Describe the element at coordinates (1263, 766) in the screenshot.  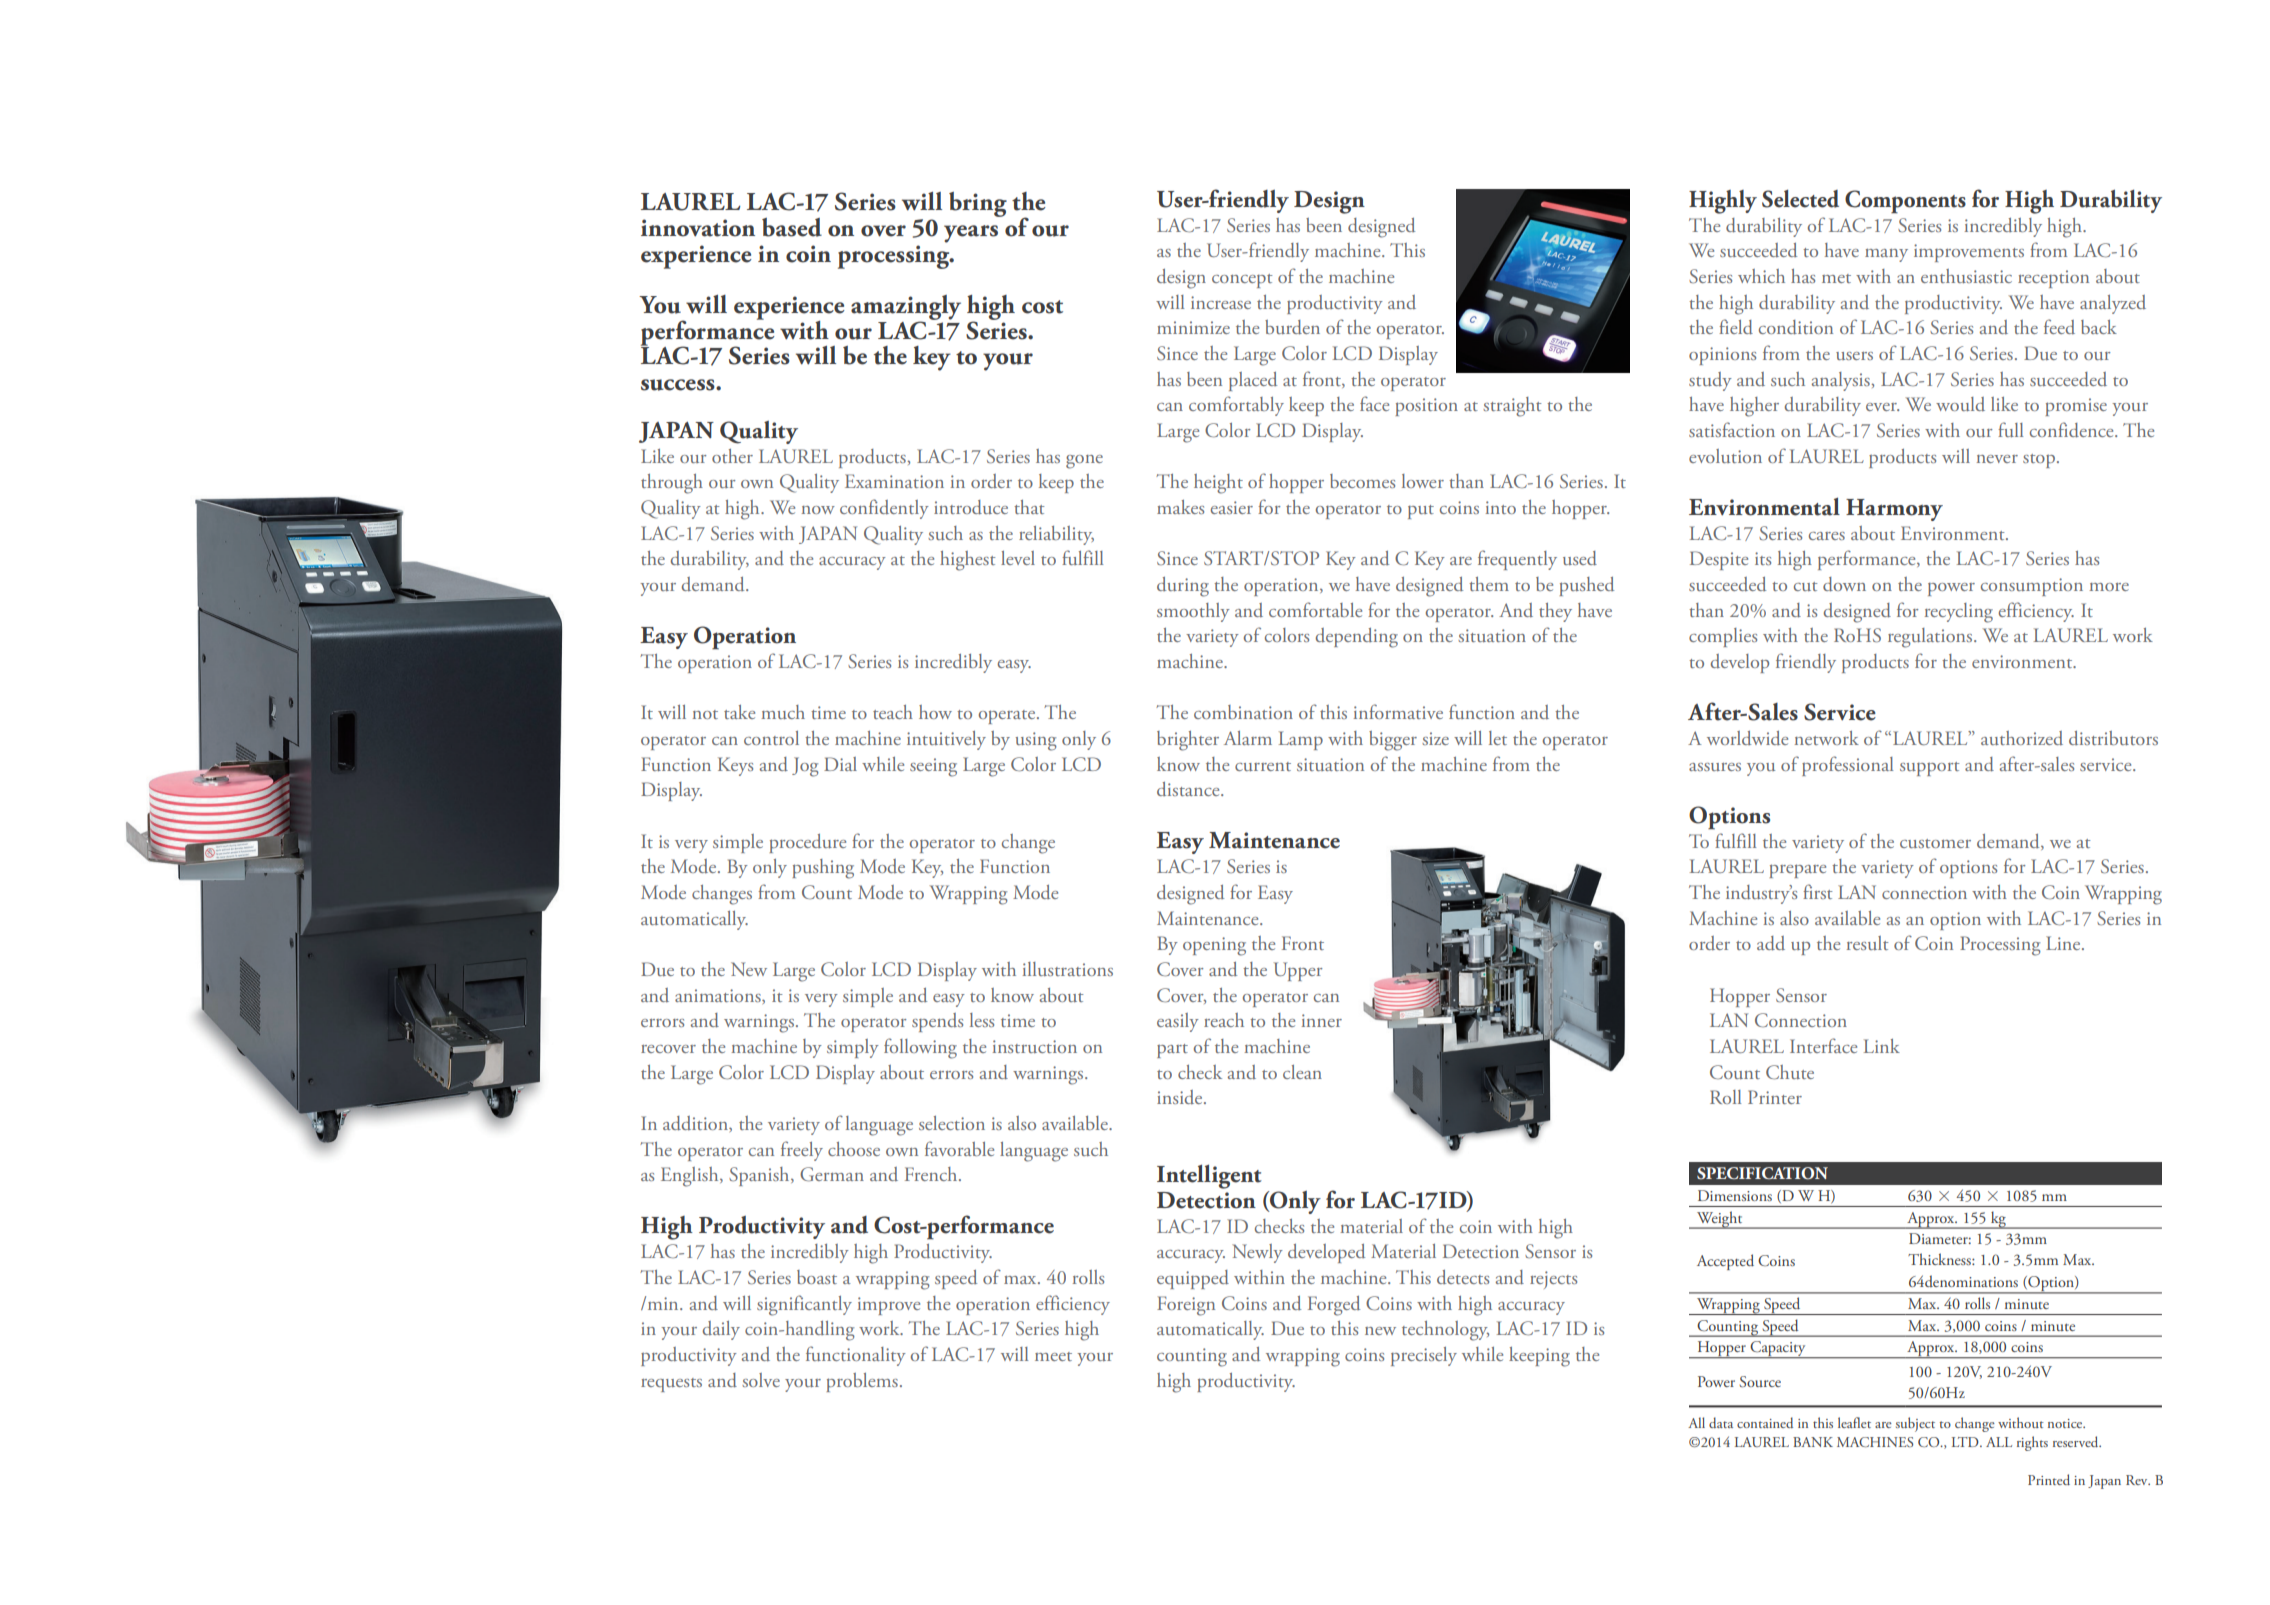
I see `current` at that location.
